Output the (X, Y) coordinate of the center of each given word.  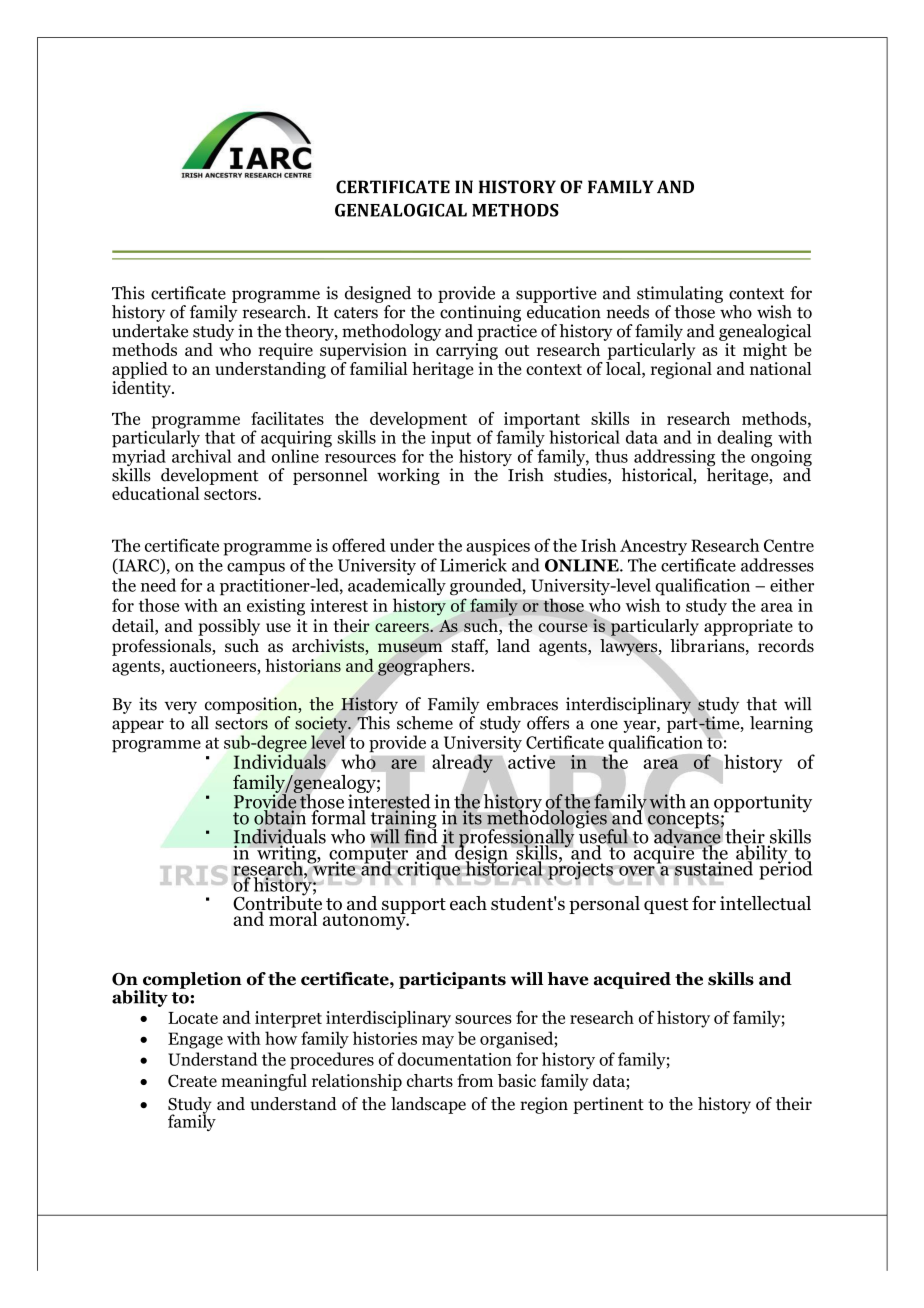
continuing (480, 313)
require (286, 351)
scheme (425, 723)
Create (192, 1080)
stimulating (680, 294)
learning (781, 724)
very (180, 707)
